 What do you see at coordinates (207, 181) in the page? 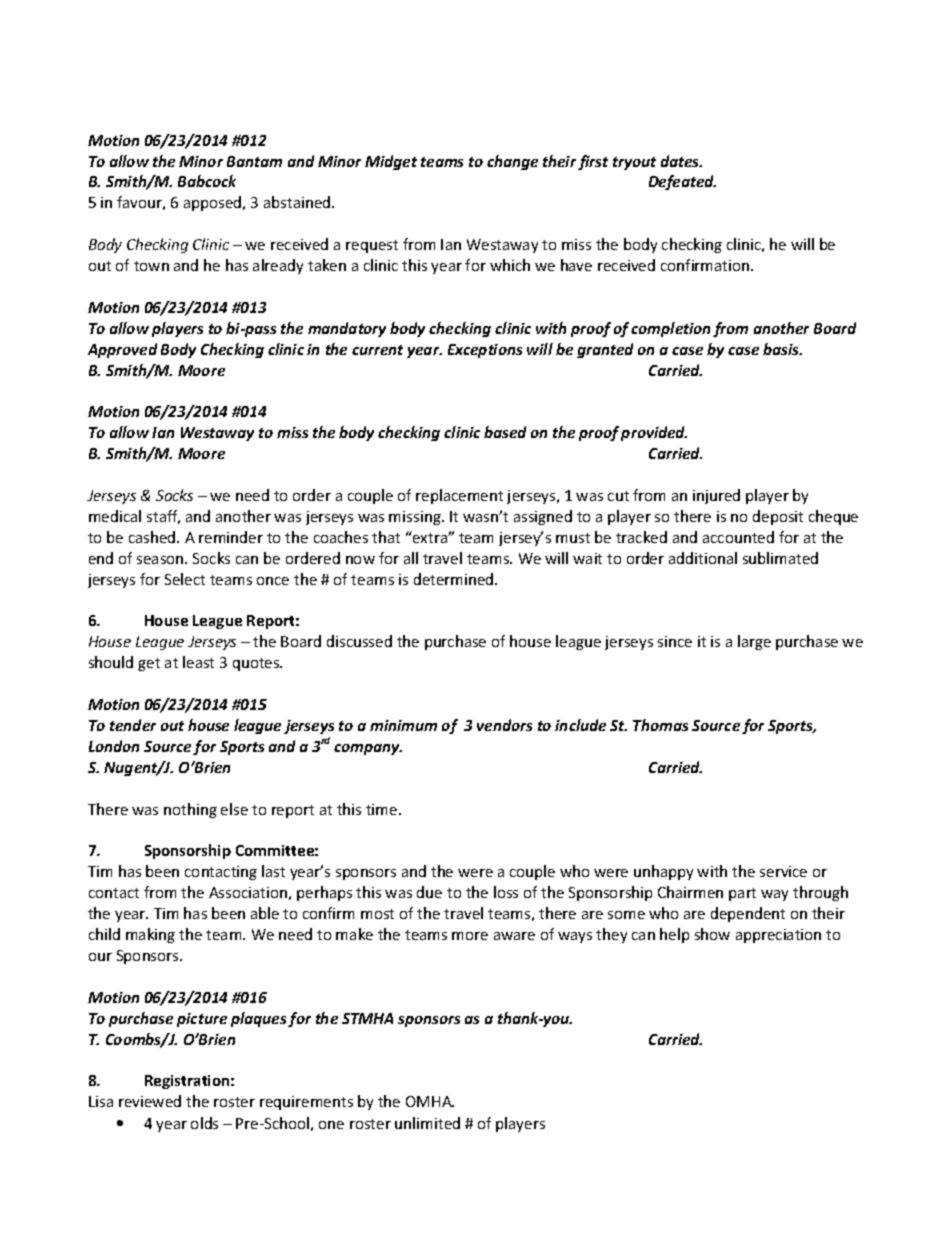
I see `Babcock` at bounding box center [207, 181].
